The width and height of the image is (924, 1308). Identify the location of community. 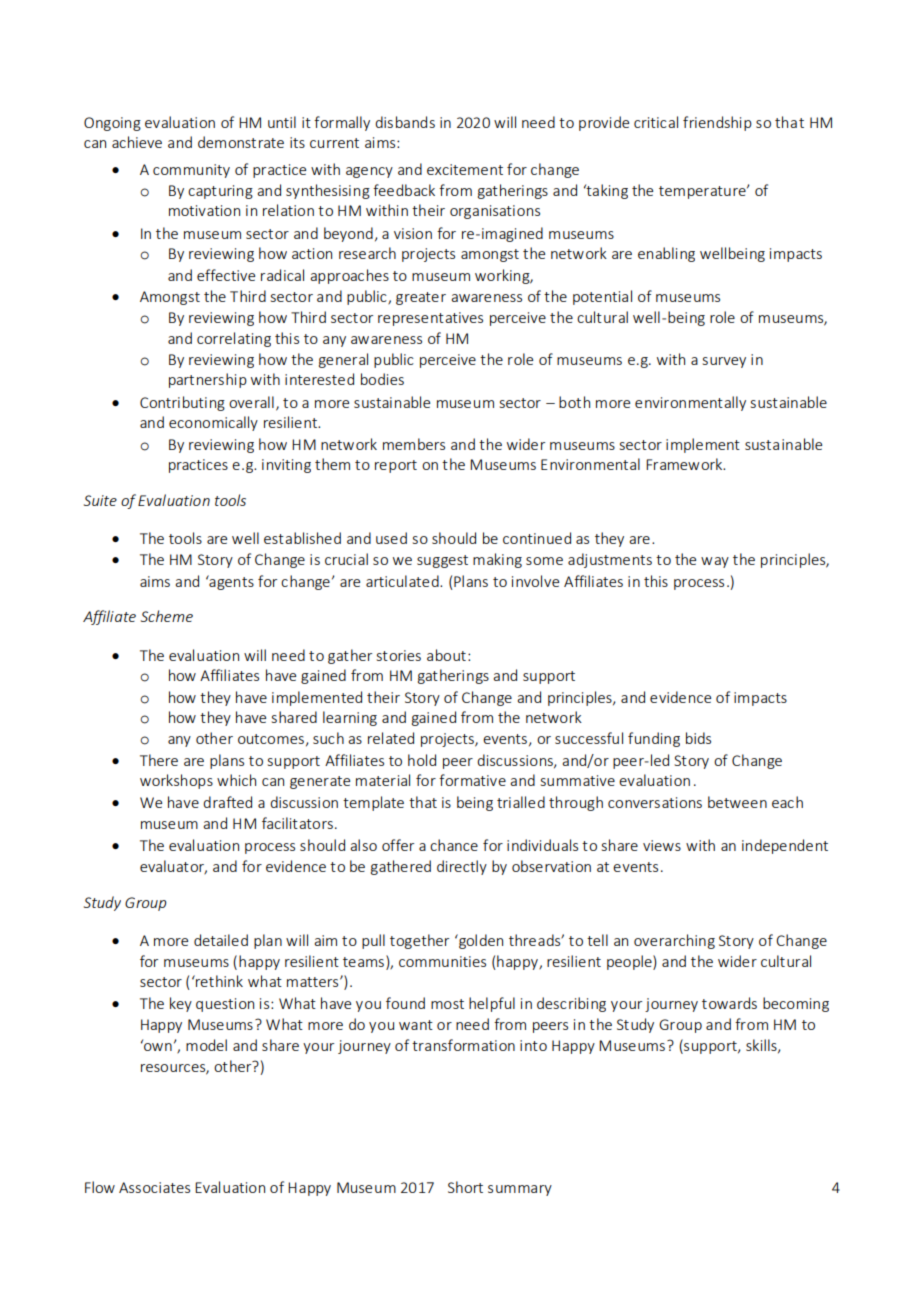
(191, 171).
